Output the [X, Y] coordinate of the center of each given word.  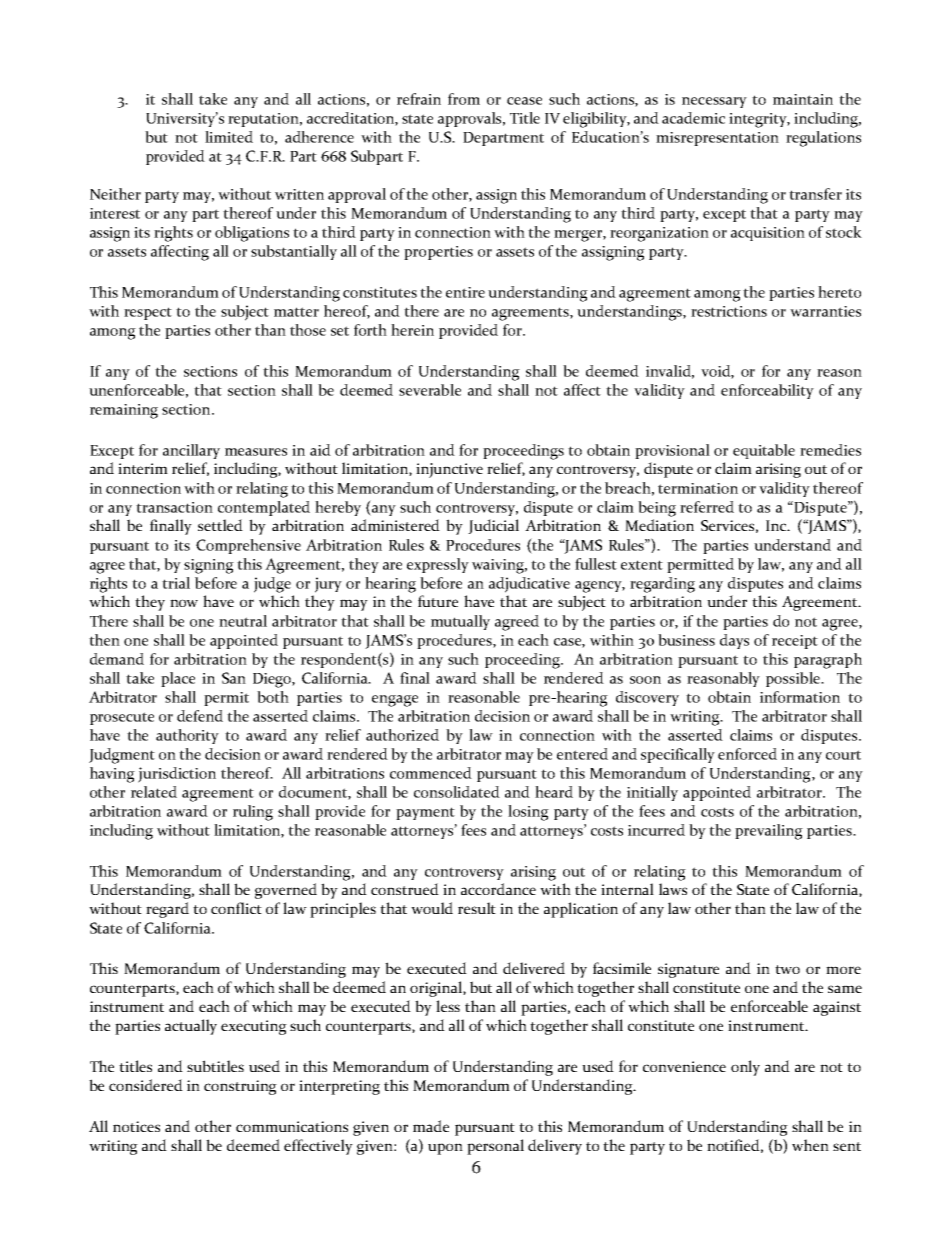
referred [707, 507]
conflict [236, 908]
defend [200, 716]
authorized [402, 735]
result [477, 908]
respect [148, 313]
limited [229, 137]
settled [220, 525]
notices [136, 1126]
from [464, 99]
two [787, 969]
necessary [714, 102]
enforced [747, 754]
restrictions [729, 311]
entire [465, 292]
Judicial [493, 526]
